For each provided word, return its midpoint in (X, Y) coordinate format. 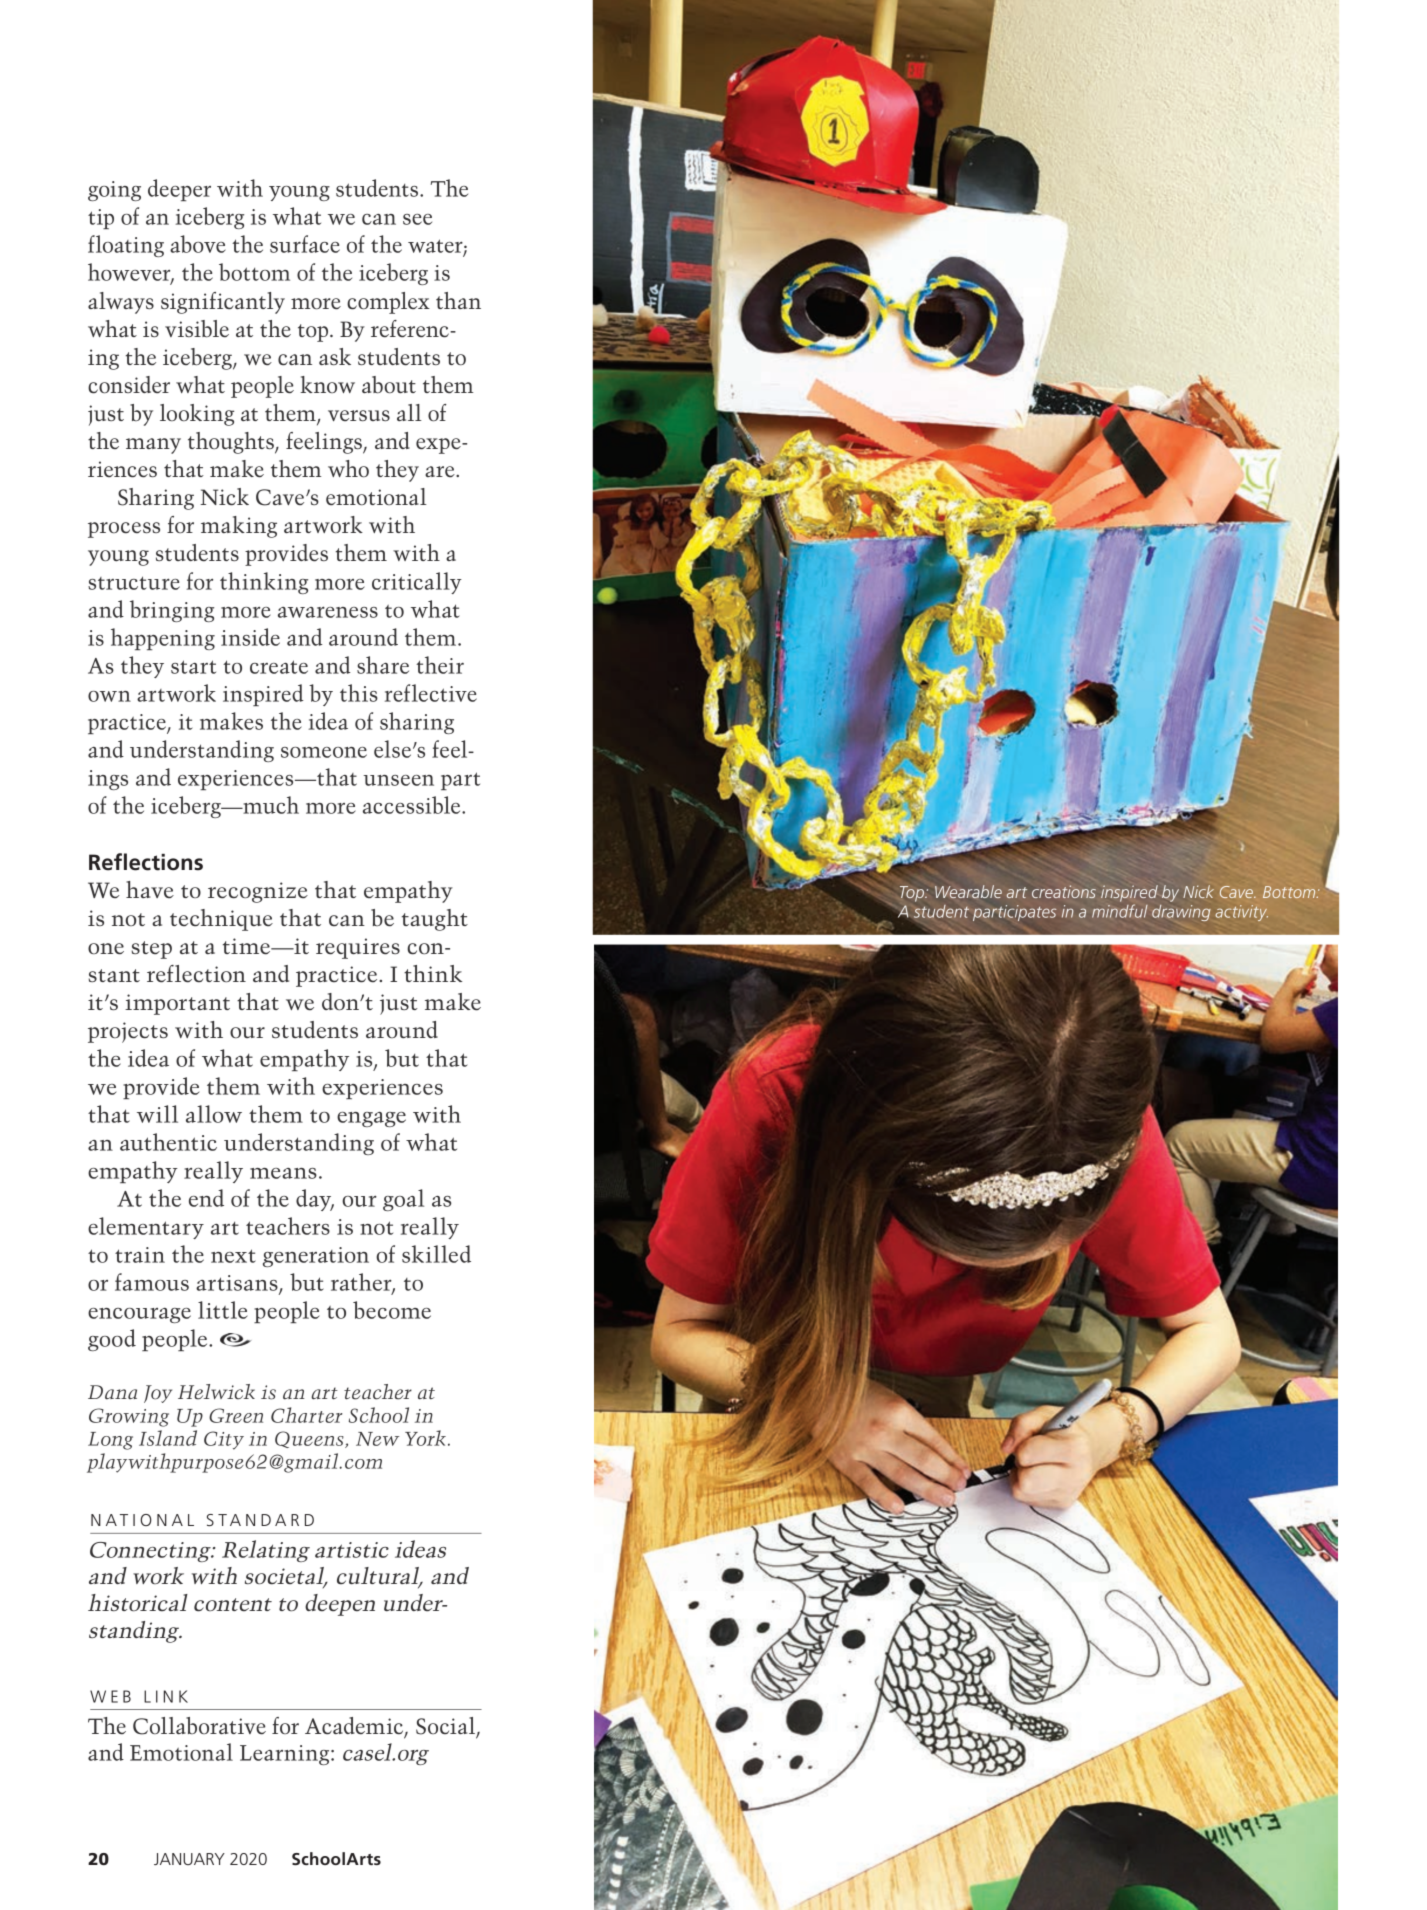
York (425, 1438)
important (177, 1004)
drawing (1181, 913)
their (440, 665)
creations (1064, 891)
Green (236, 1415)
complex (388, 303)
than (458, 300)
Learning (286, 1755)
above (198, 244)
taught (435, 920)
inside (250, 637)
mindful (1120, 911)
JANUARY (189, 1859)
